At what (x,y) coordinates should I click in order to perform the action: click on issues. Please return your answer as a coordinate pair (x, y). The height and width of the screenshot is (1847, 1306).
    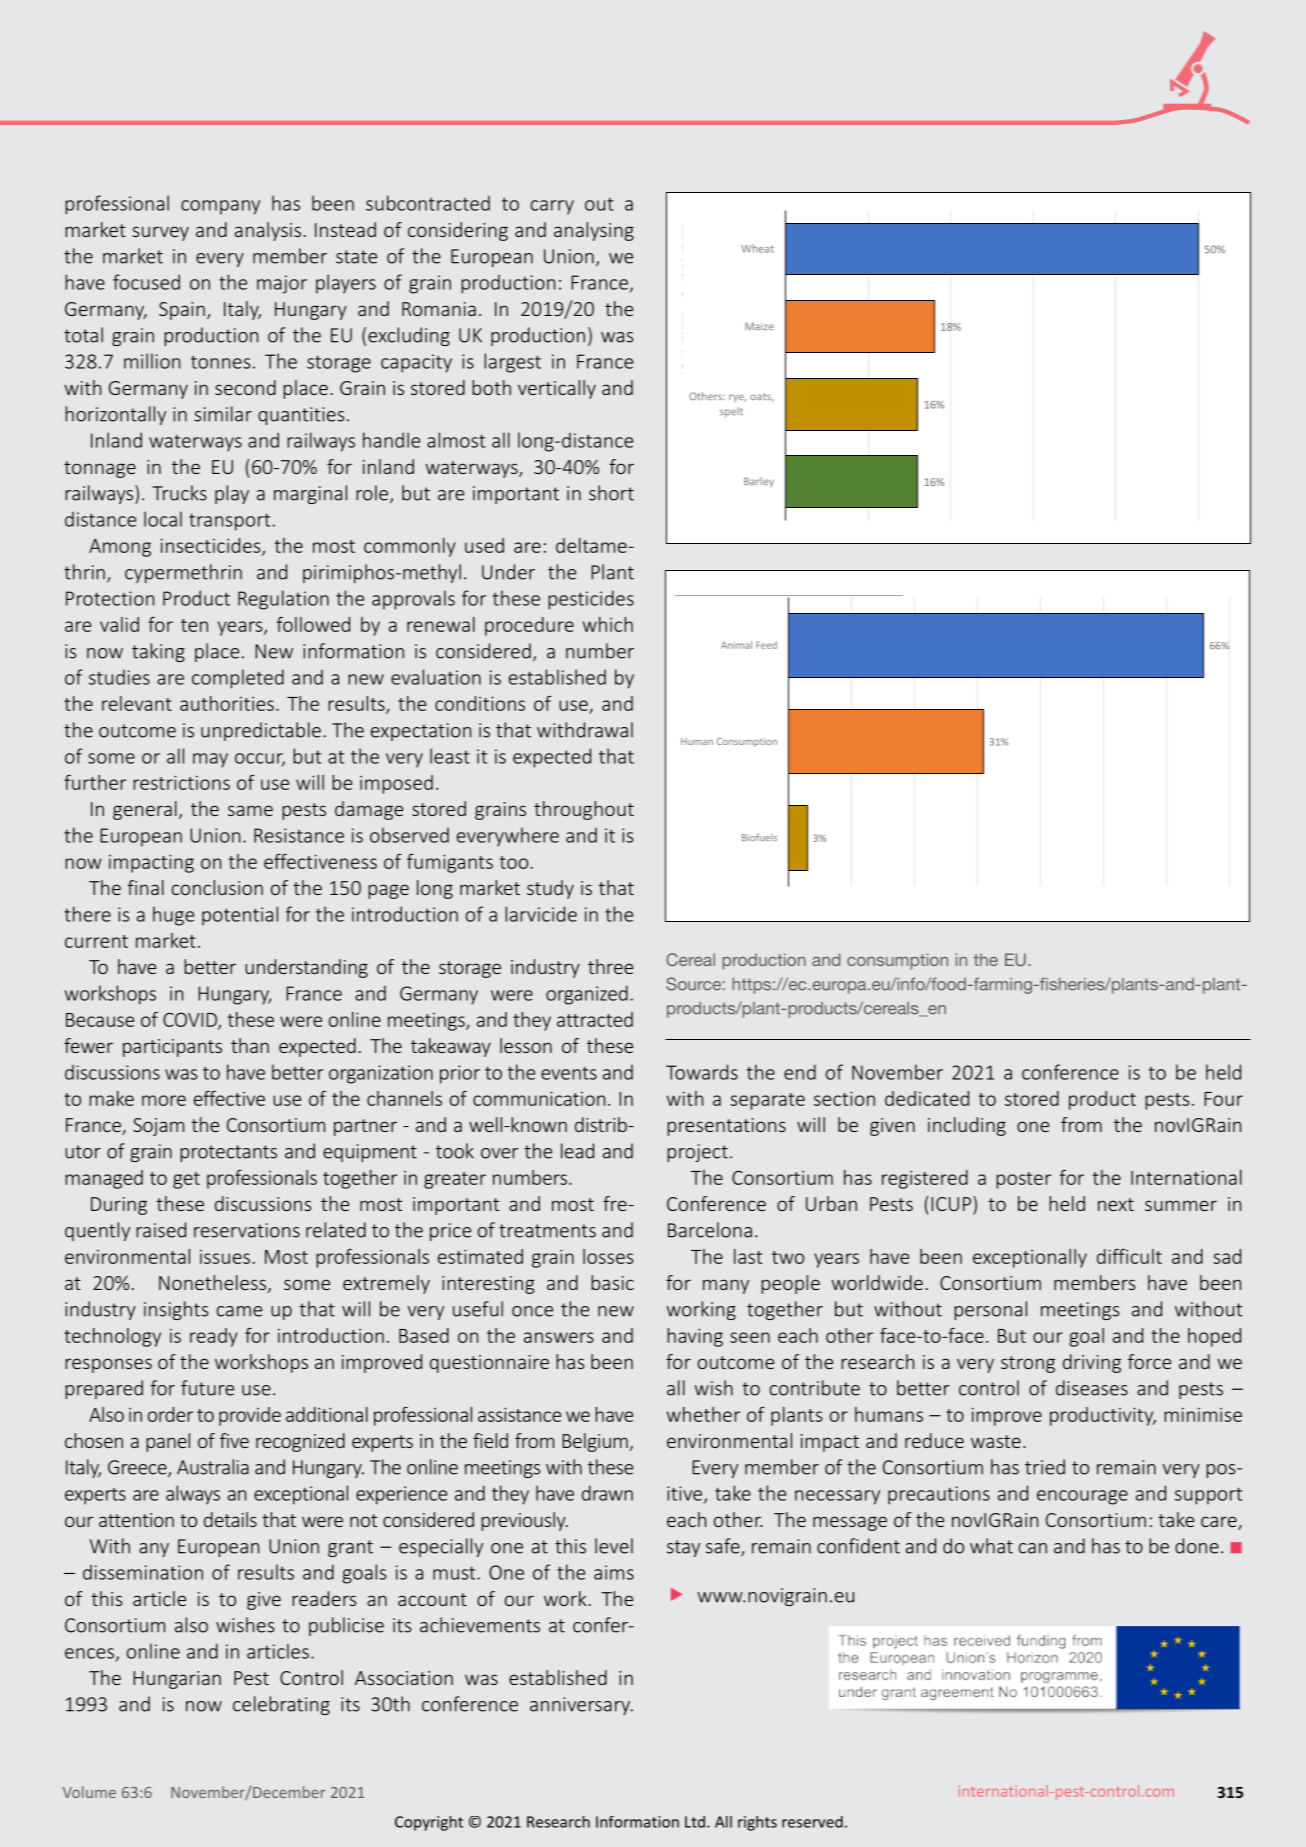
    Looking at the image, I should click on (225, 1257).
